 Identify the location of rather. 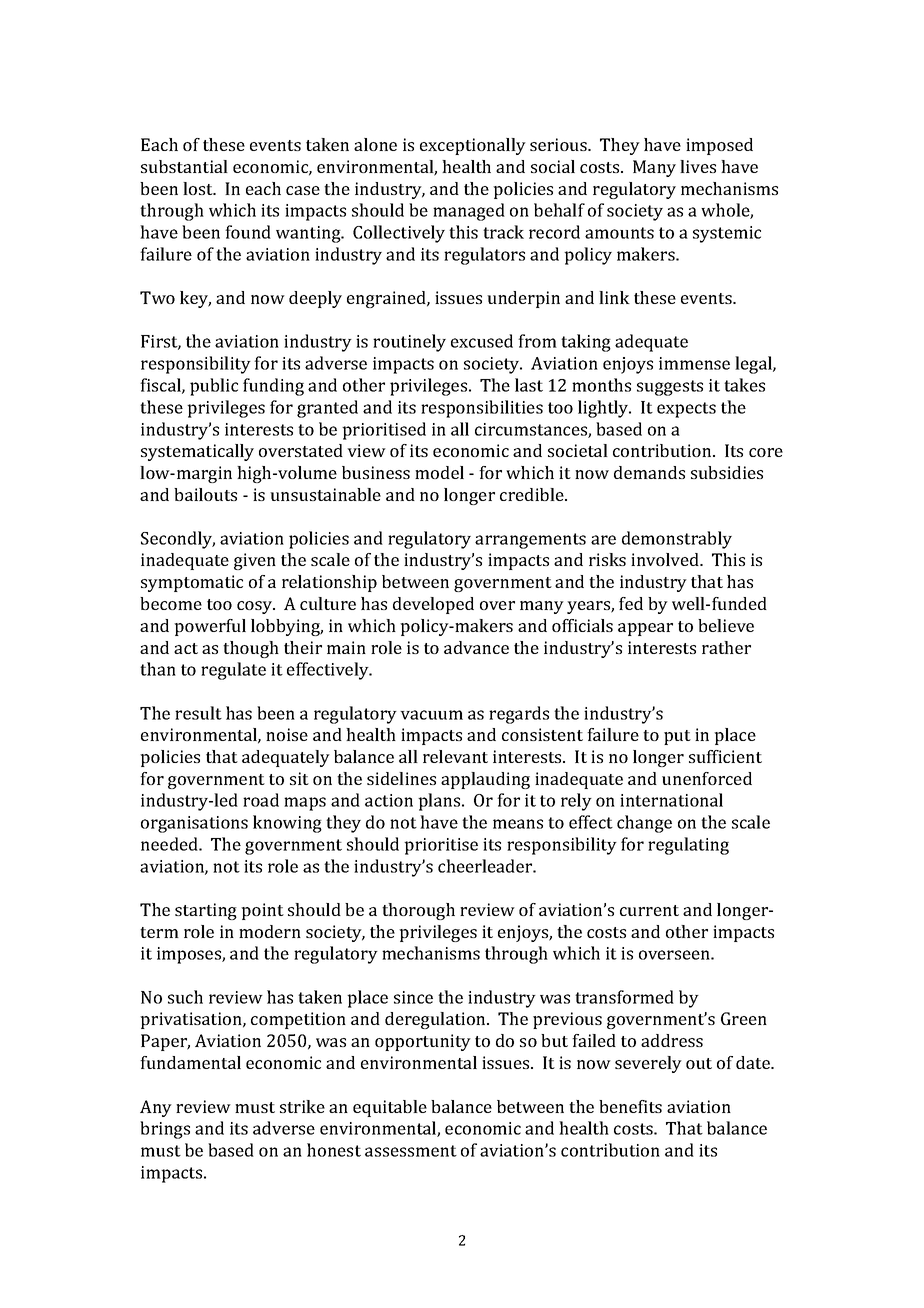
(726, 647).
